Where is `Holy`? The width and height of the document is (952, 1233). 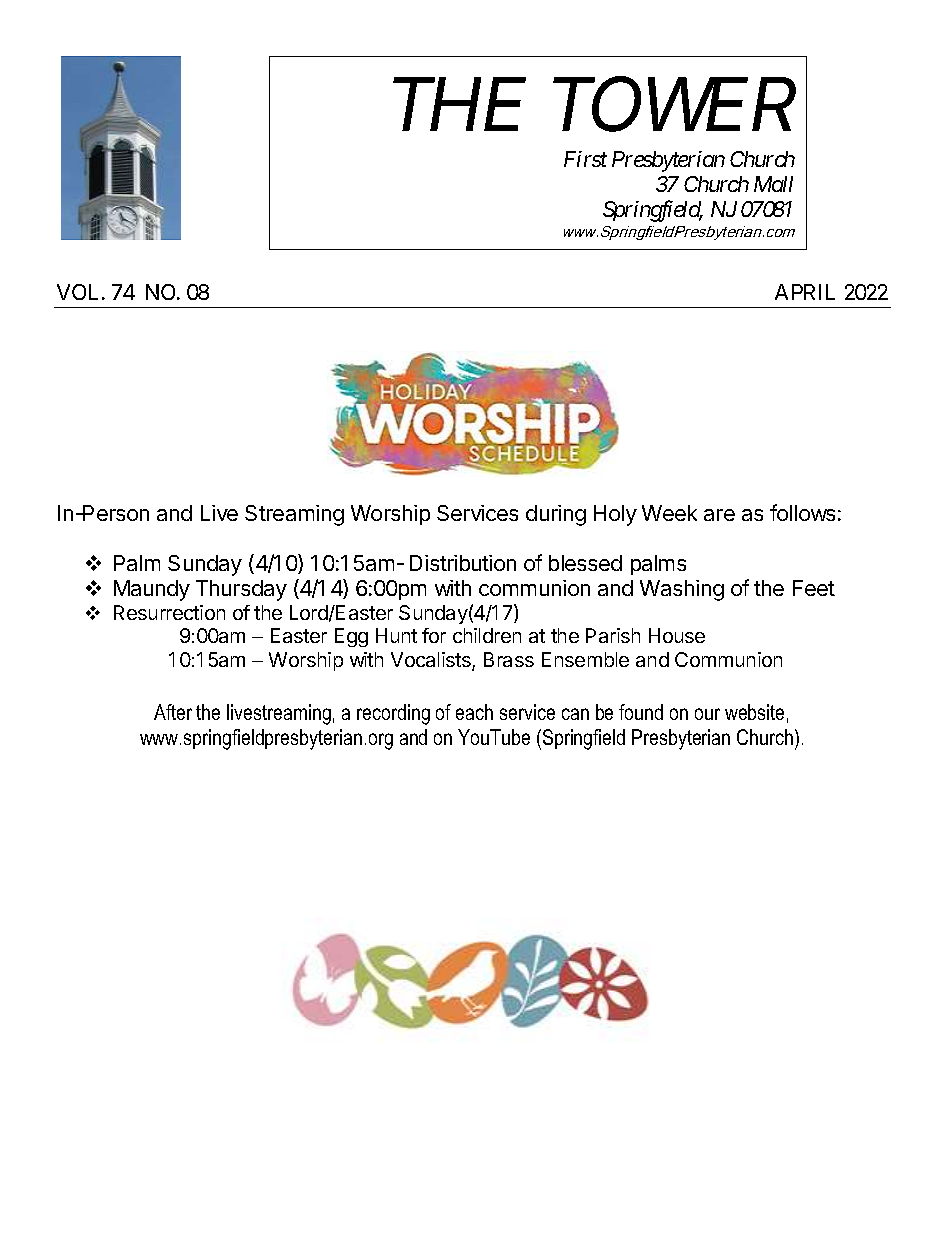 Holy is located at coordinates (615, 515).
